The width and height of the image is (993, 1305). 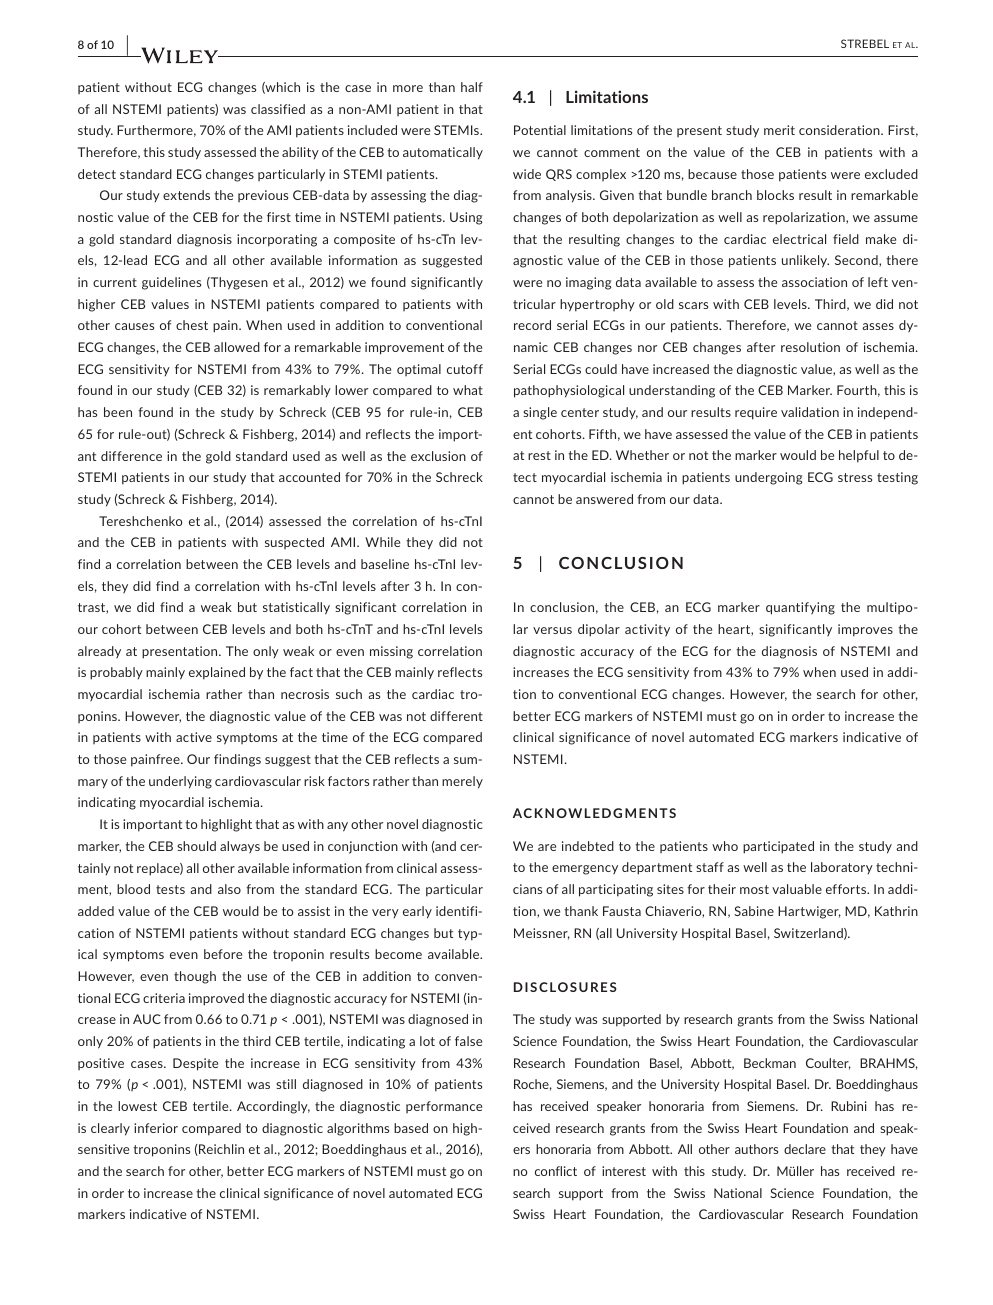 What do you see at coordinates (465, 369) in the image?
I see `cutoff` at bounding box center [465, 369].
